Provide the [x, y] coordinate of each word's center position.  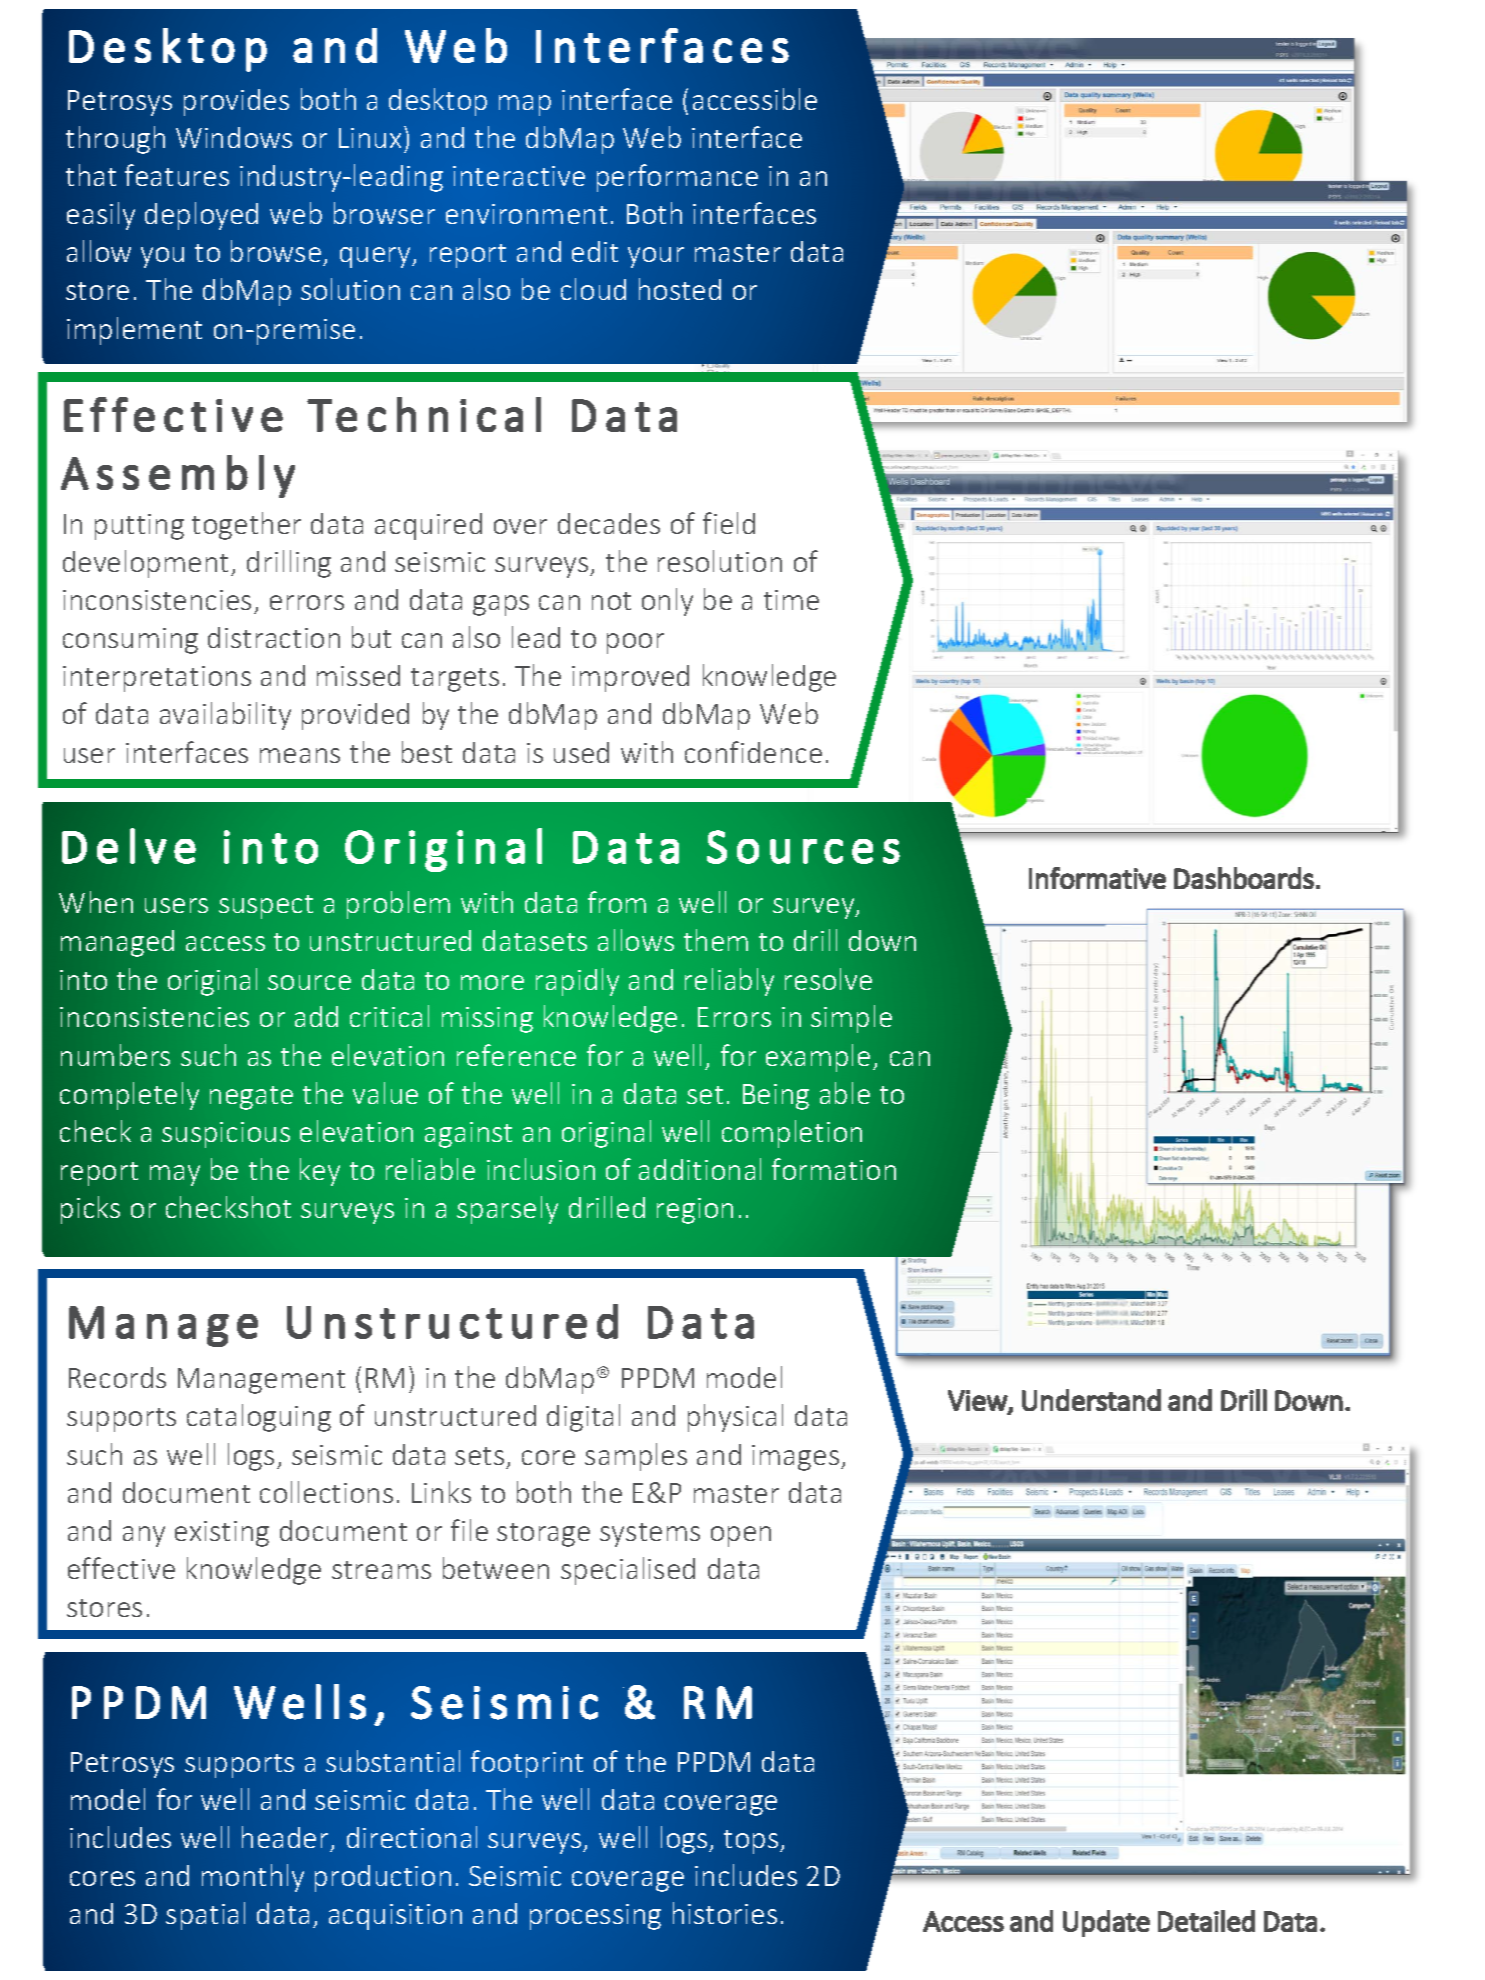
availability [225, 716]
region [695, 1211]
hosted [680, 289]
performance [677, 178]
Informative [1097, 878]
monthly [253, 1878]
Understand [1091, 1400]
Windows [234, 137]
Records [117, 1377]
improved [630, 678]
